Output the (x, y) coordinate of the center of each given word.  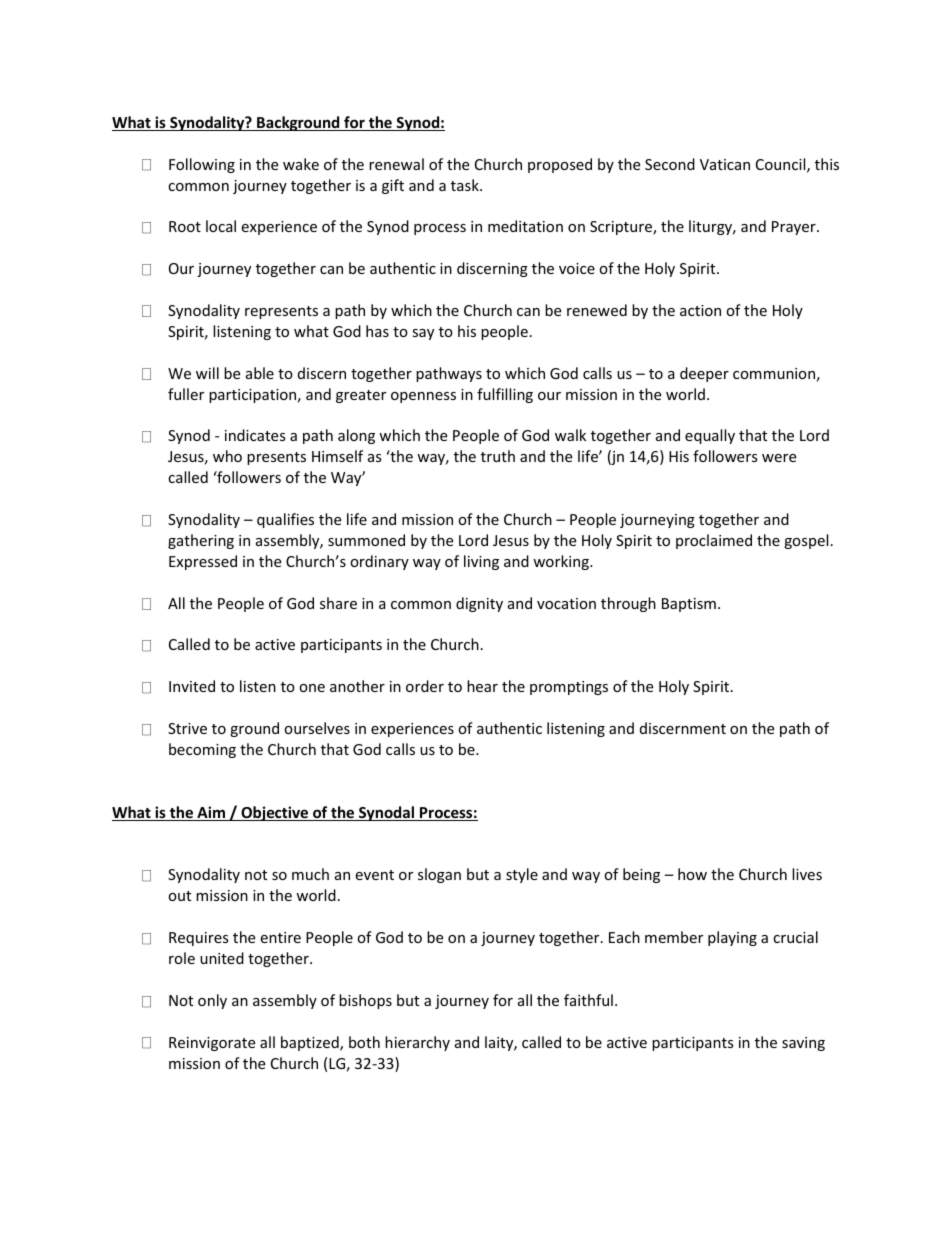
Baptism (689, 605)
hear (482, 686)
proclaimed (714, 541)
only (212, 1001)
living (481, 562)
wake (301, 164)
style (522, 875)
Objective (275, 813)
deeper (704, 374)
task (466, 185)
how (692, 874)
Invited (192, 686)
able (260, 373)
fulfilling (505, 395)
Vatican (725, 164)
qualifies (285, 520)
